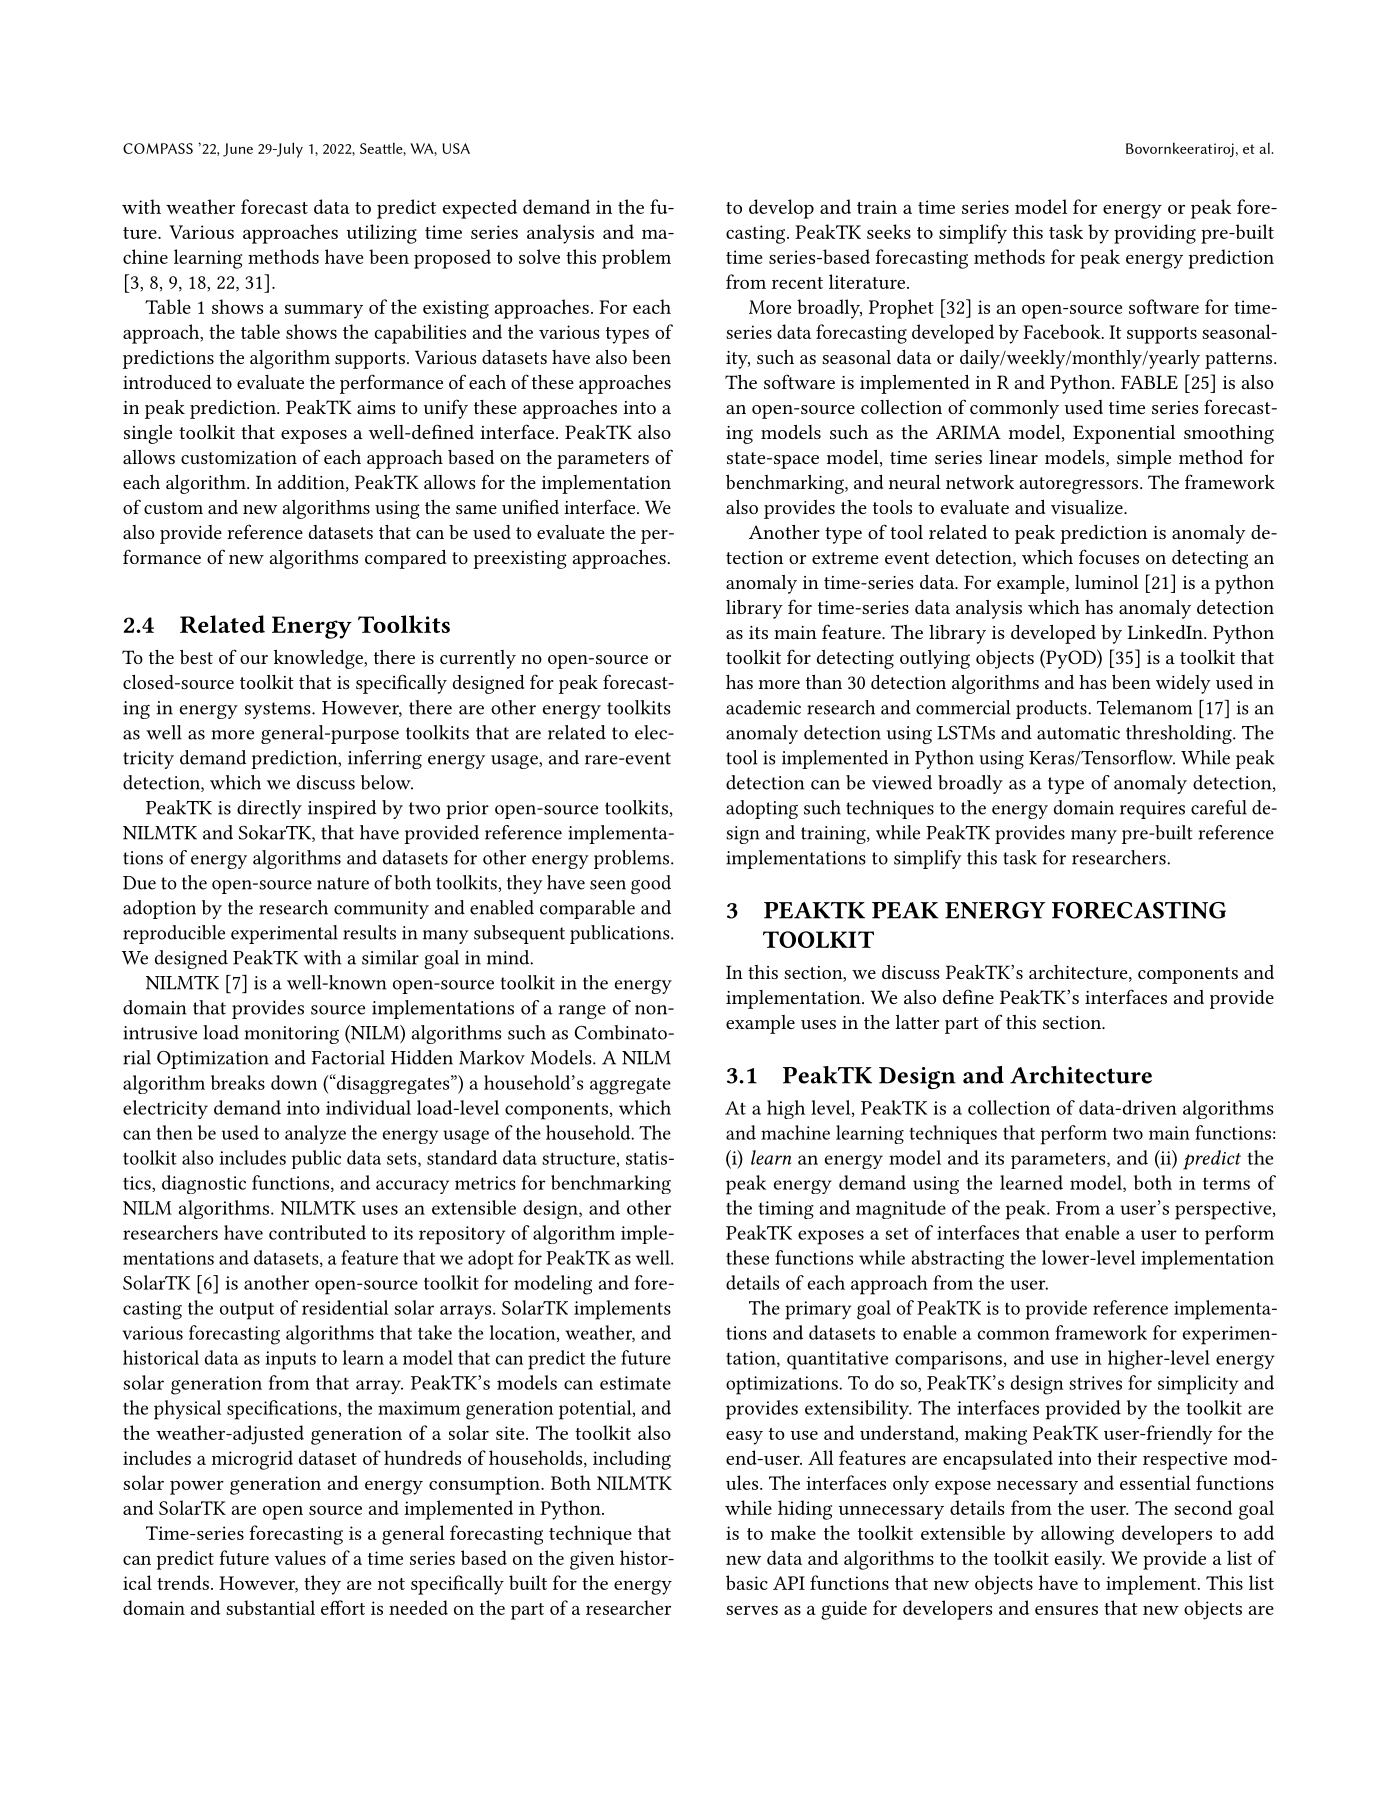 This image has height=1808, width=1397. What do you see at coordinates (797, 283) in the image?
I see `recent` at bounding box center [797, 283].
